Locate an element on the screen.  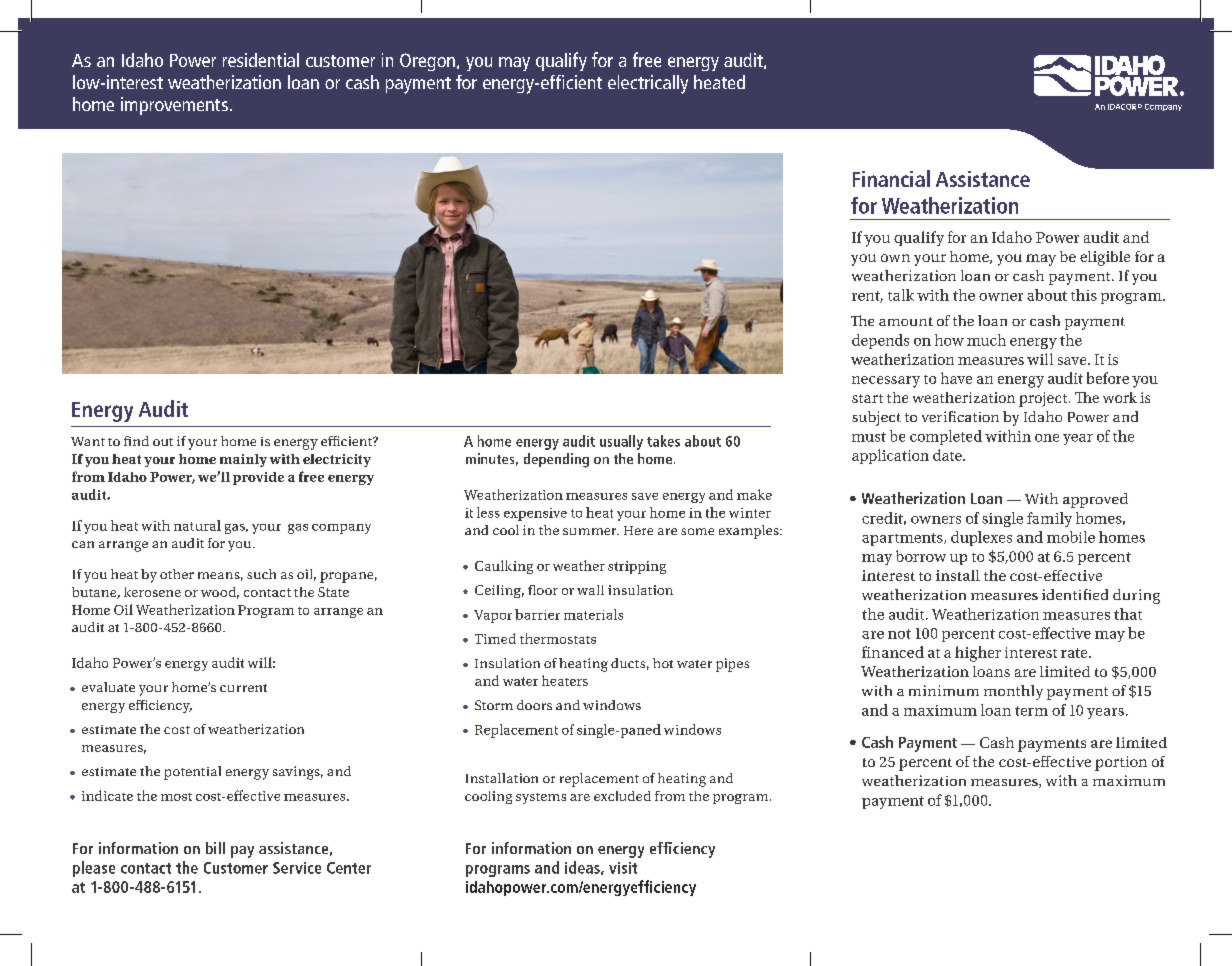
improvements is located at coordinates (174, 106).
